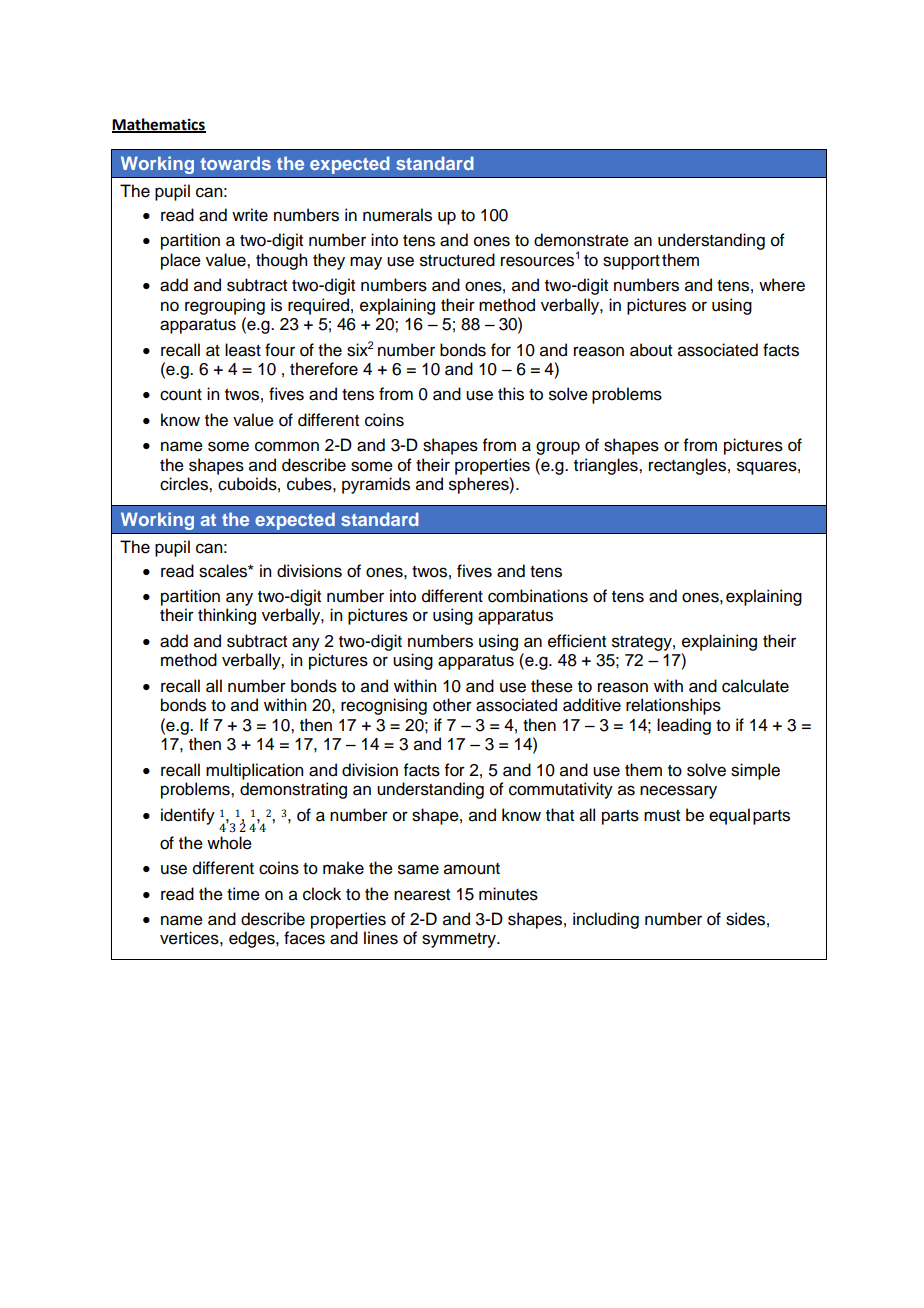 The image size is (924, 1308). I want to click on thinking, so click(227, 616).
